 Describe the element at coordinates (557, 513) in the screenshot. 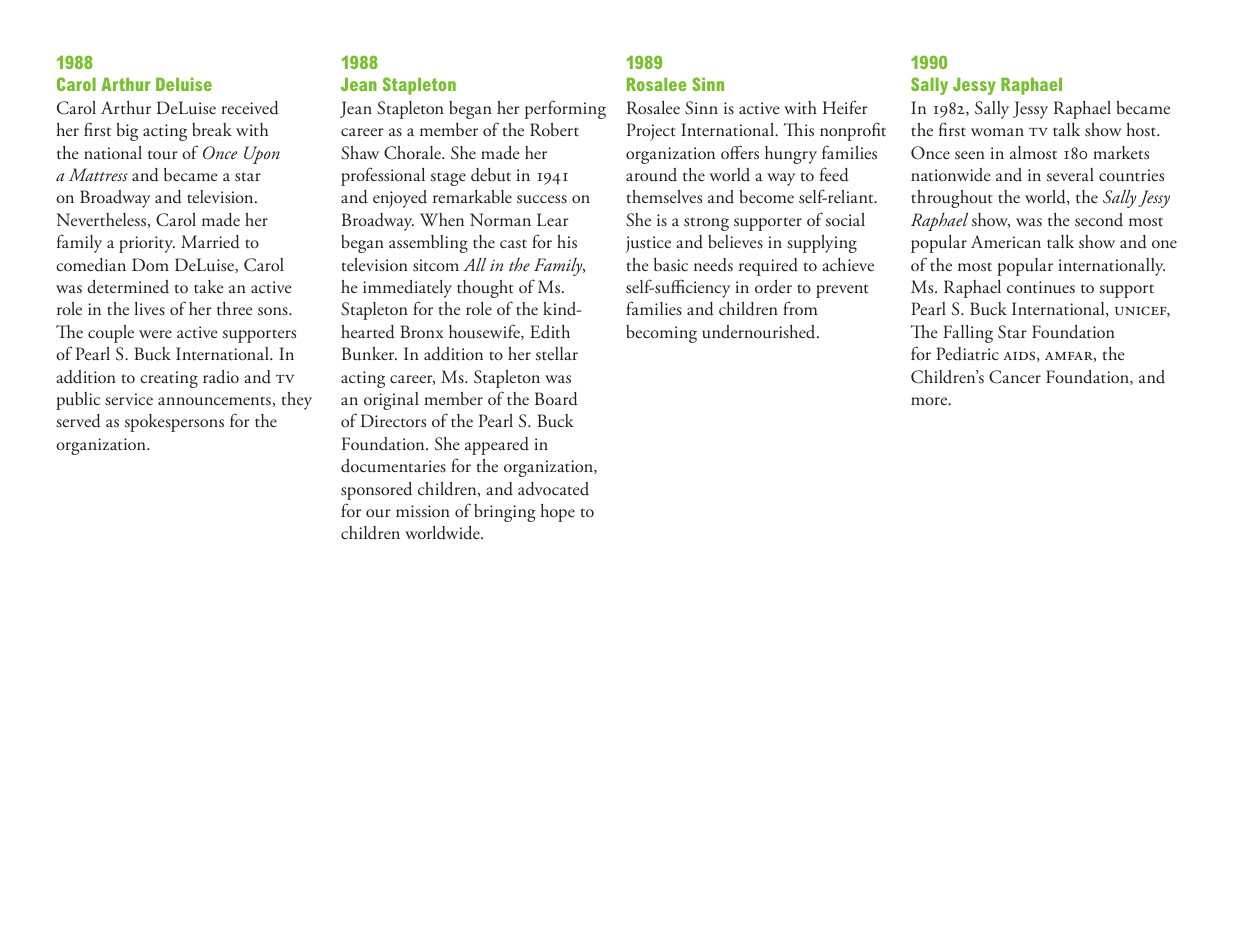

I see `hope` at that location.
